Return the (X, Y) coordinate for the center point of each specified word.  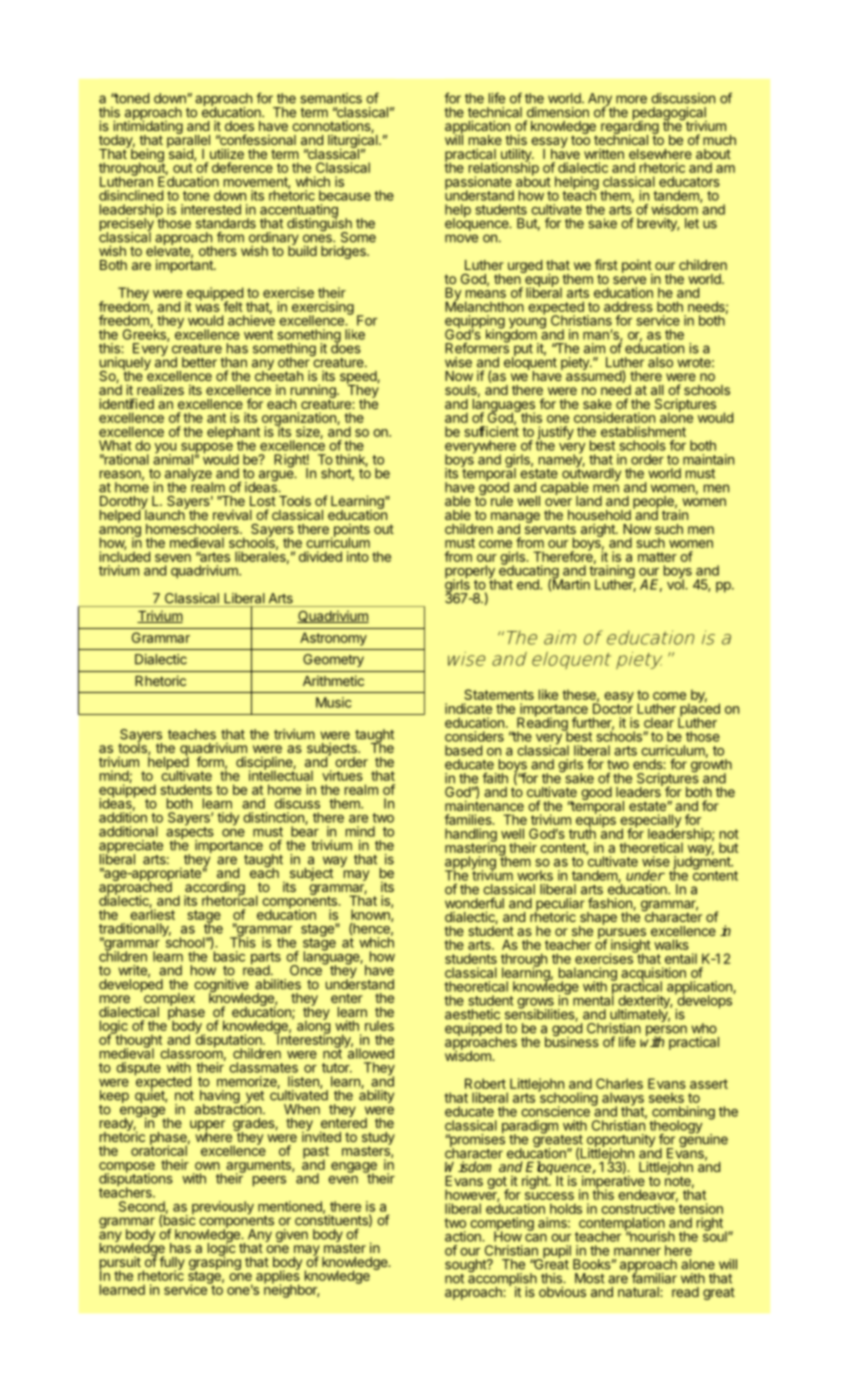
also (660, 362)
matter (657, 557)
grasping (215, 1263)
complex (168, 999)
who (704, 1028)
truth (582, 832)
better (199, 362)
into (358, 556)
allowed (369, 1052)
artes (214, 557)
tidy (228, 819)
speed (359, 378)
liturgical (354, 142)
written (604, 153)
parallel (188, 141)
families (469, 819)
